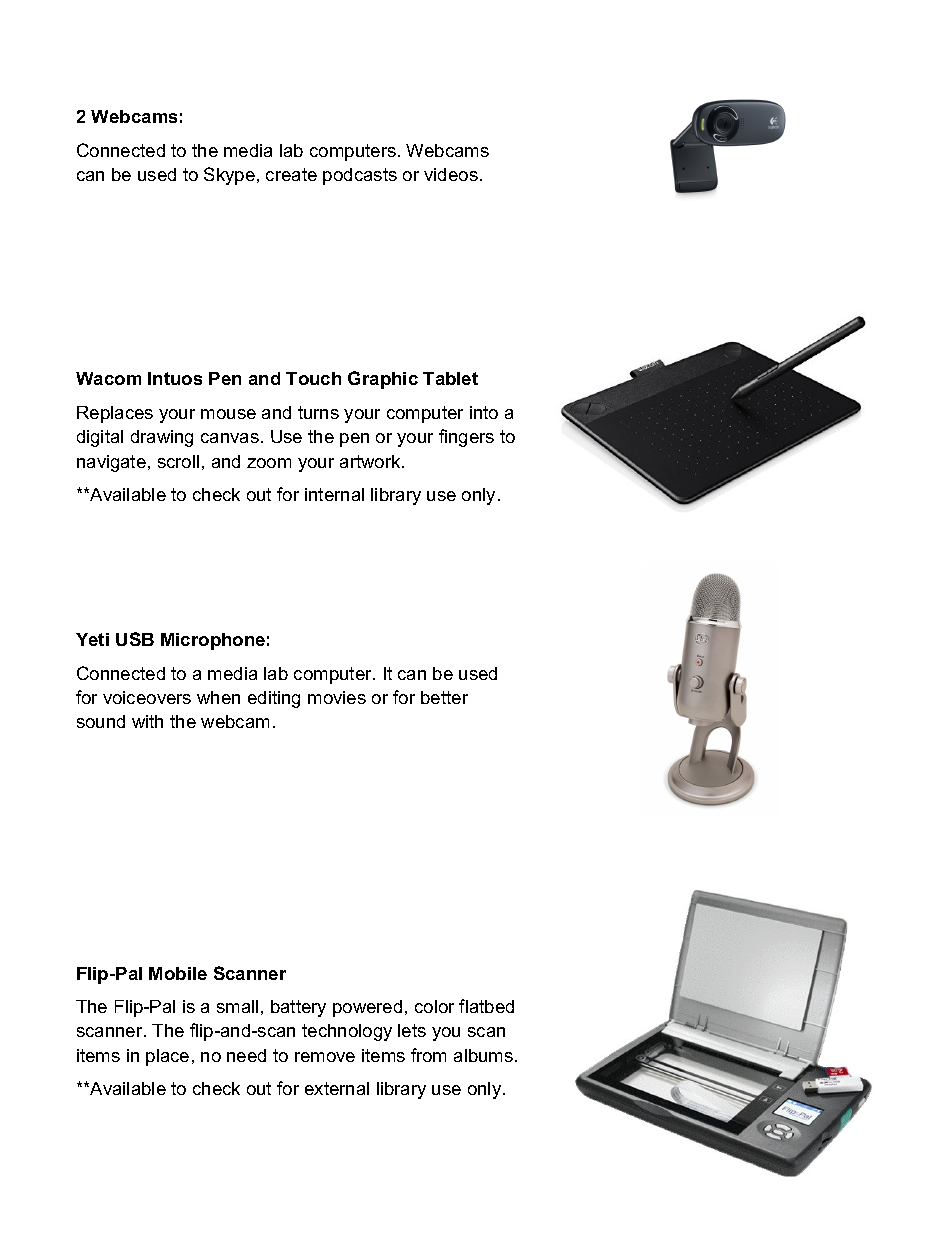 Image resolution: width=952 pixels, height=1233 pixels. Describe the element at coordinates (444, 697) in the image. I see `better` at that location.
